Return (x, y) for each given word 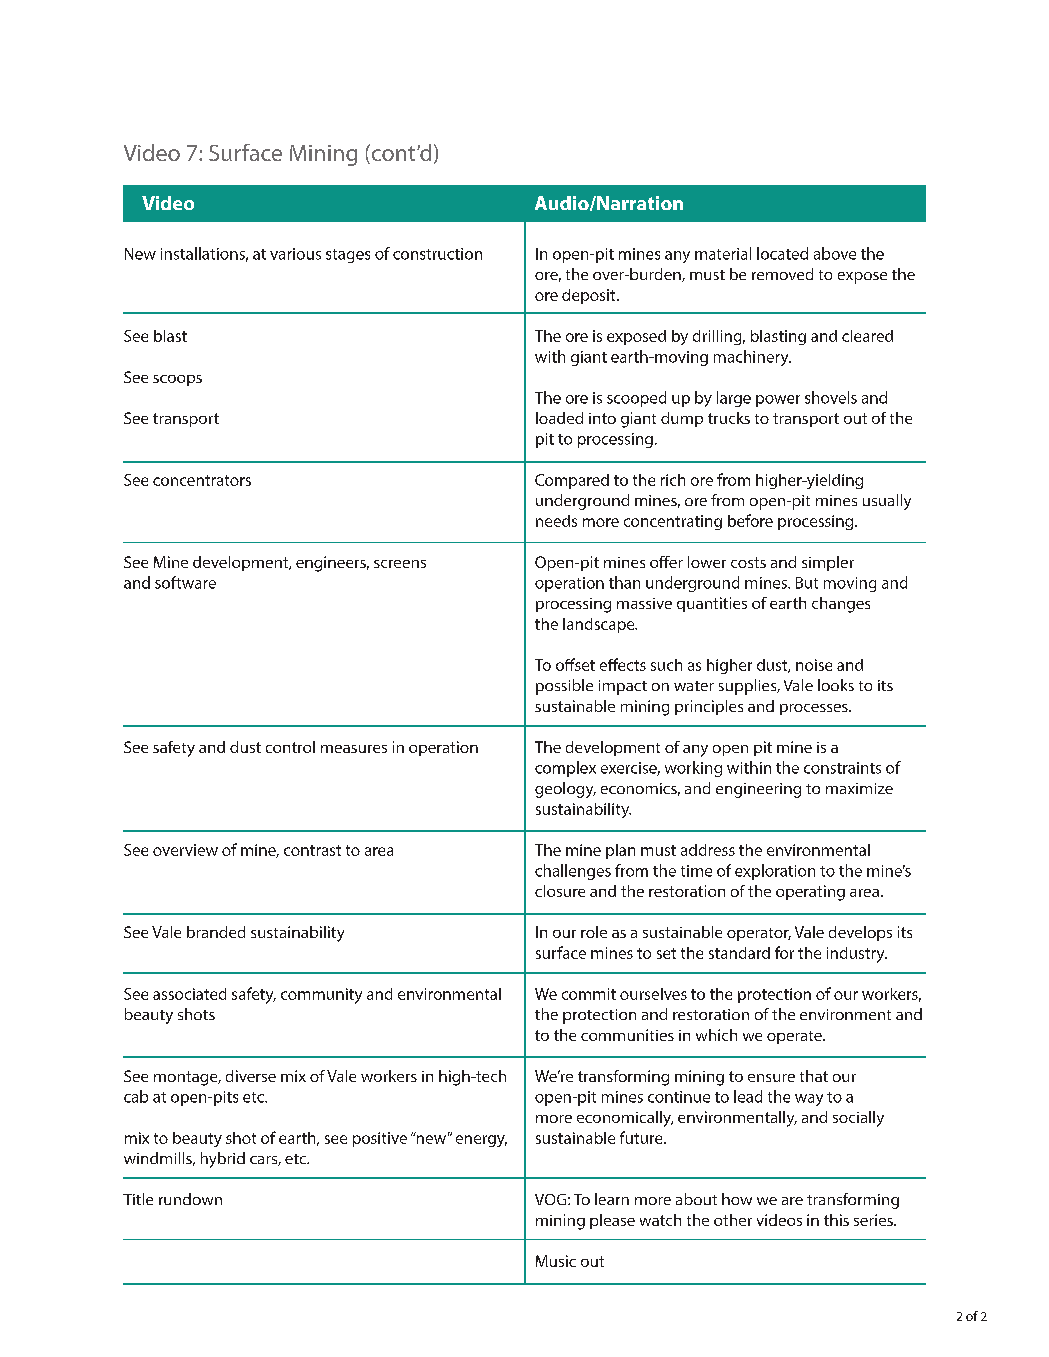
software (185, 582)
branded (216, 932)
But (807, 583)
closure (560, 891)
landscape (600, 625)
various (295, 254)
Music (556, 1261)
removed (782, 274)
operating (810, 893)
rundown (190, 1199)
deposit (590, 296)
